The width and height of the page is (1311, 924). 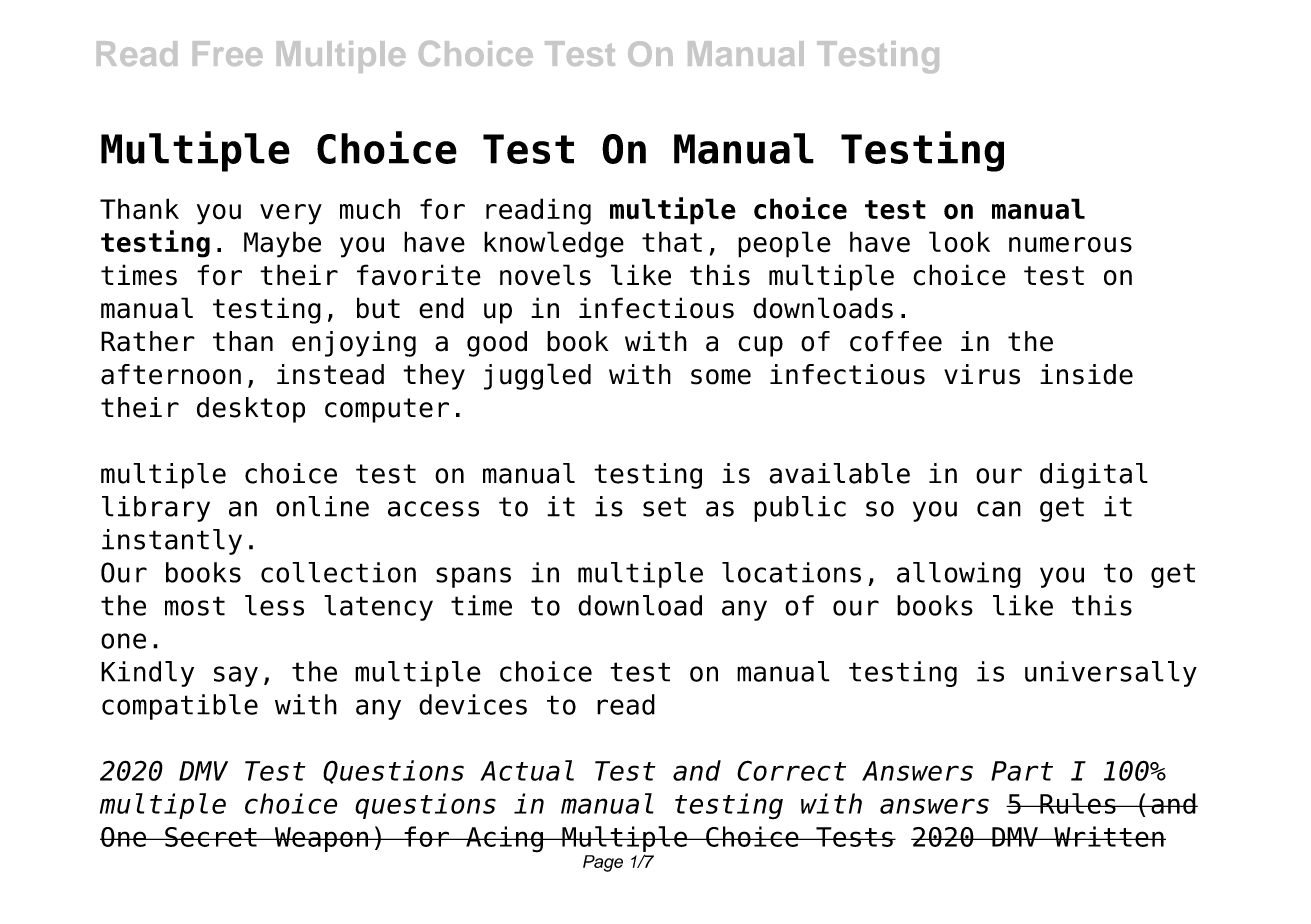 What do you see at coordinates (1094, 476) in the page?
I see `digital` at bounding box center [1094, 476].
